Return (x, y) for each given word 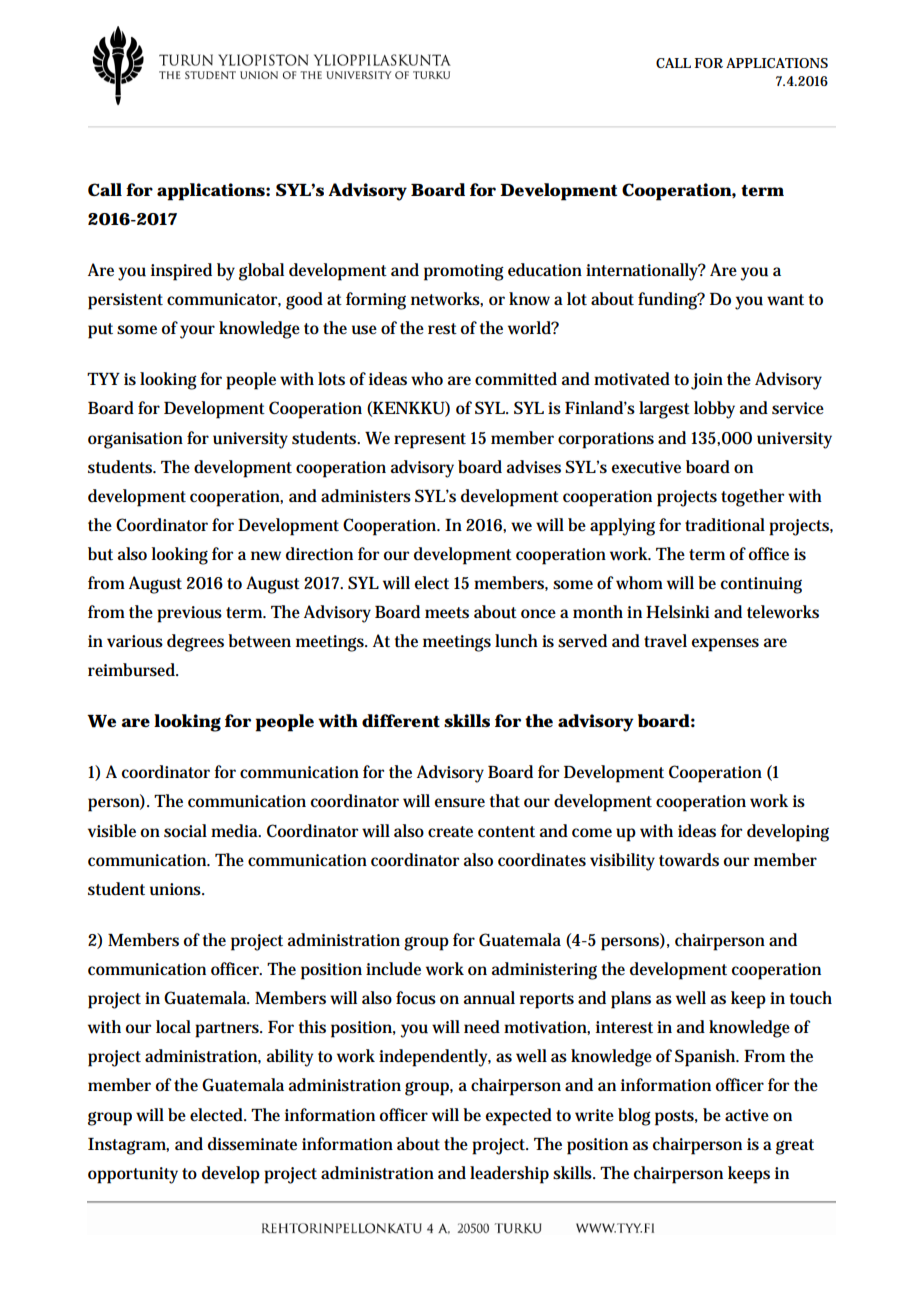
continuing (761, 585)
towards (689, 860)
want (785, 300)
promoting (464, 272)
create (450, 832)
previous (189, 614)
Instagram (128, 1146)
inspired (181, 272)
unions (177, 889)
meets (447, 613)
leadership (509, 1175)
